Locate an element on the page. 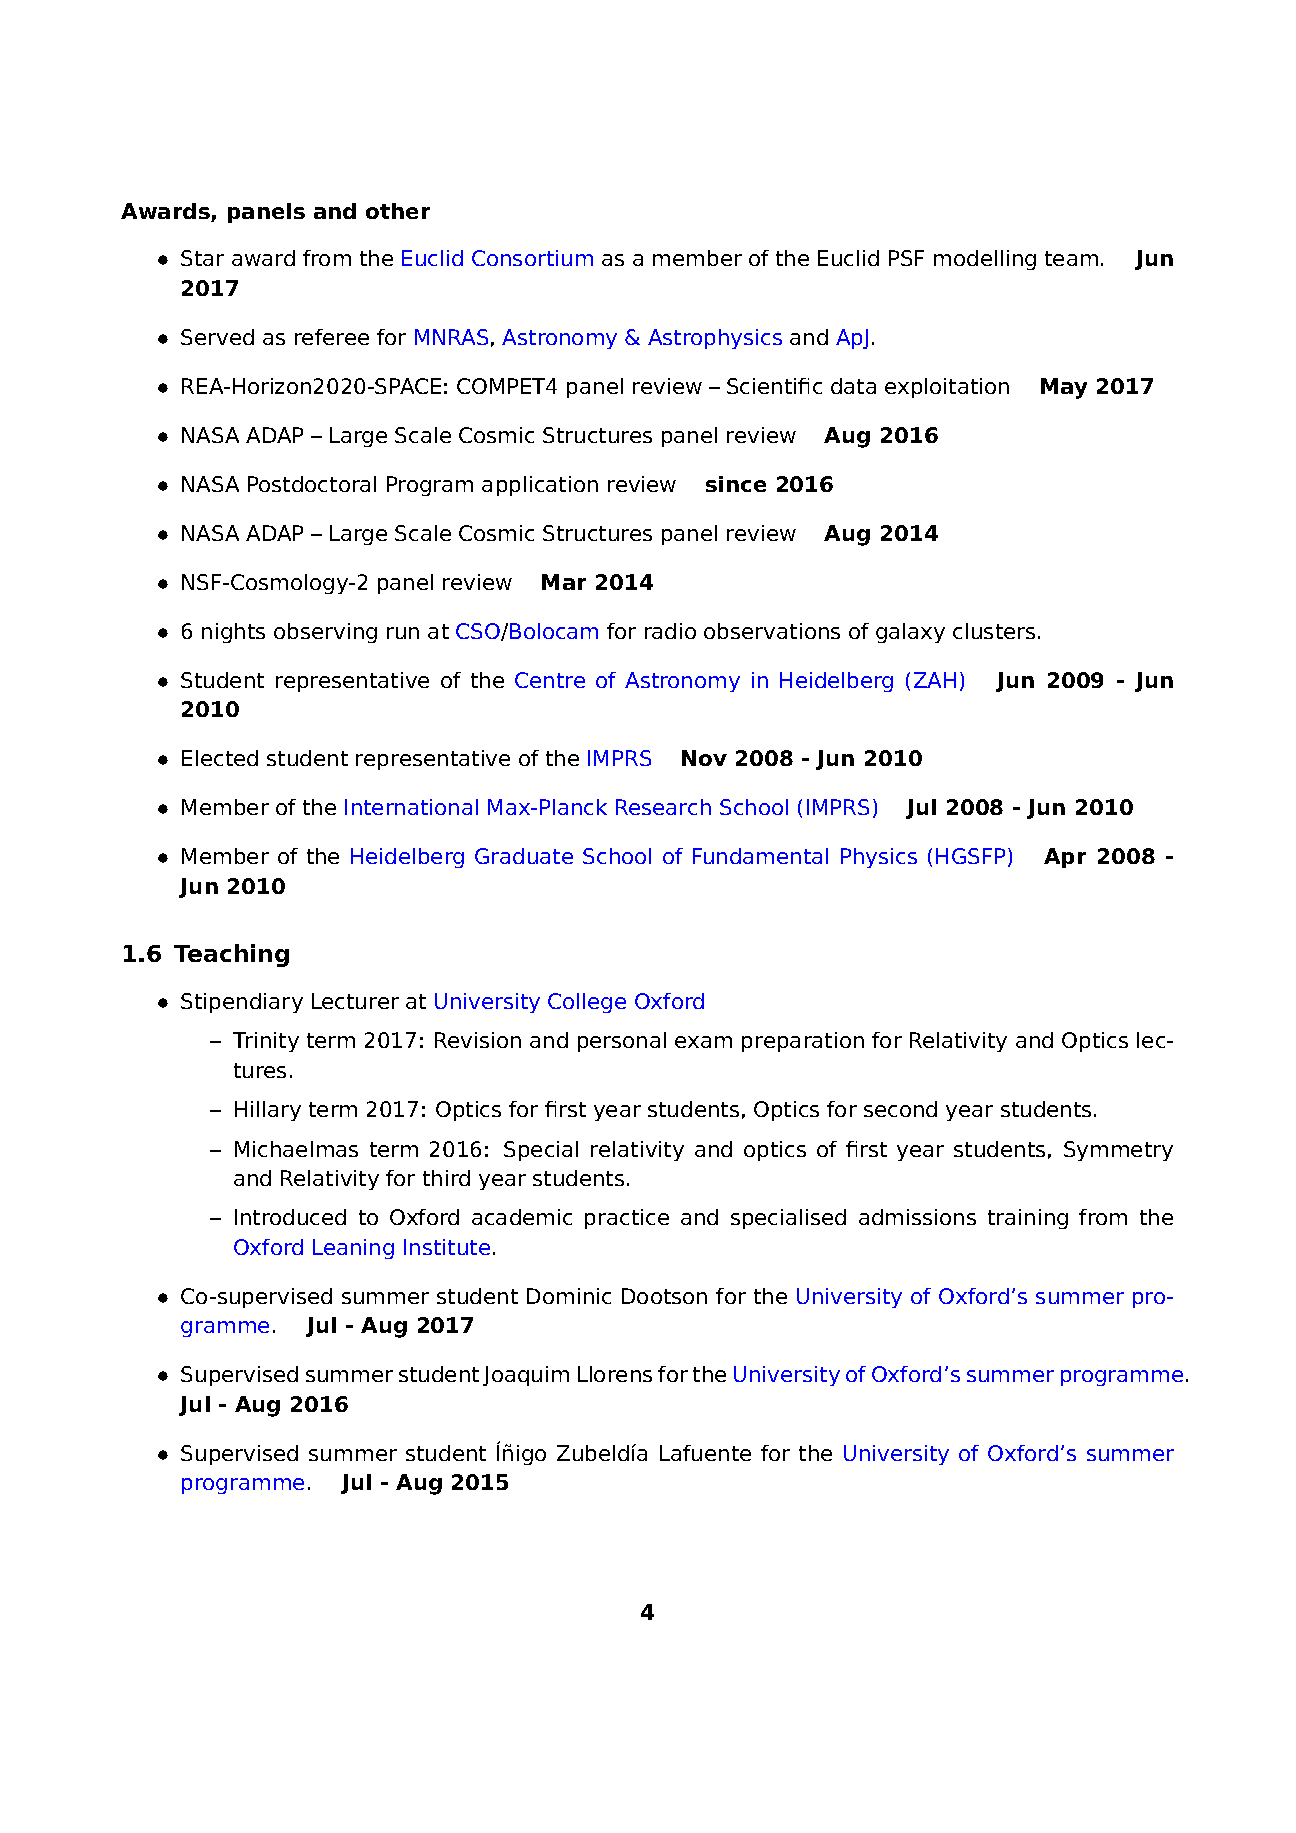 The height and width of the page is (1833, 1296). Research is located at coordinates (663, 807).
